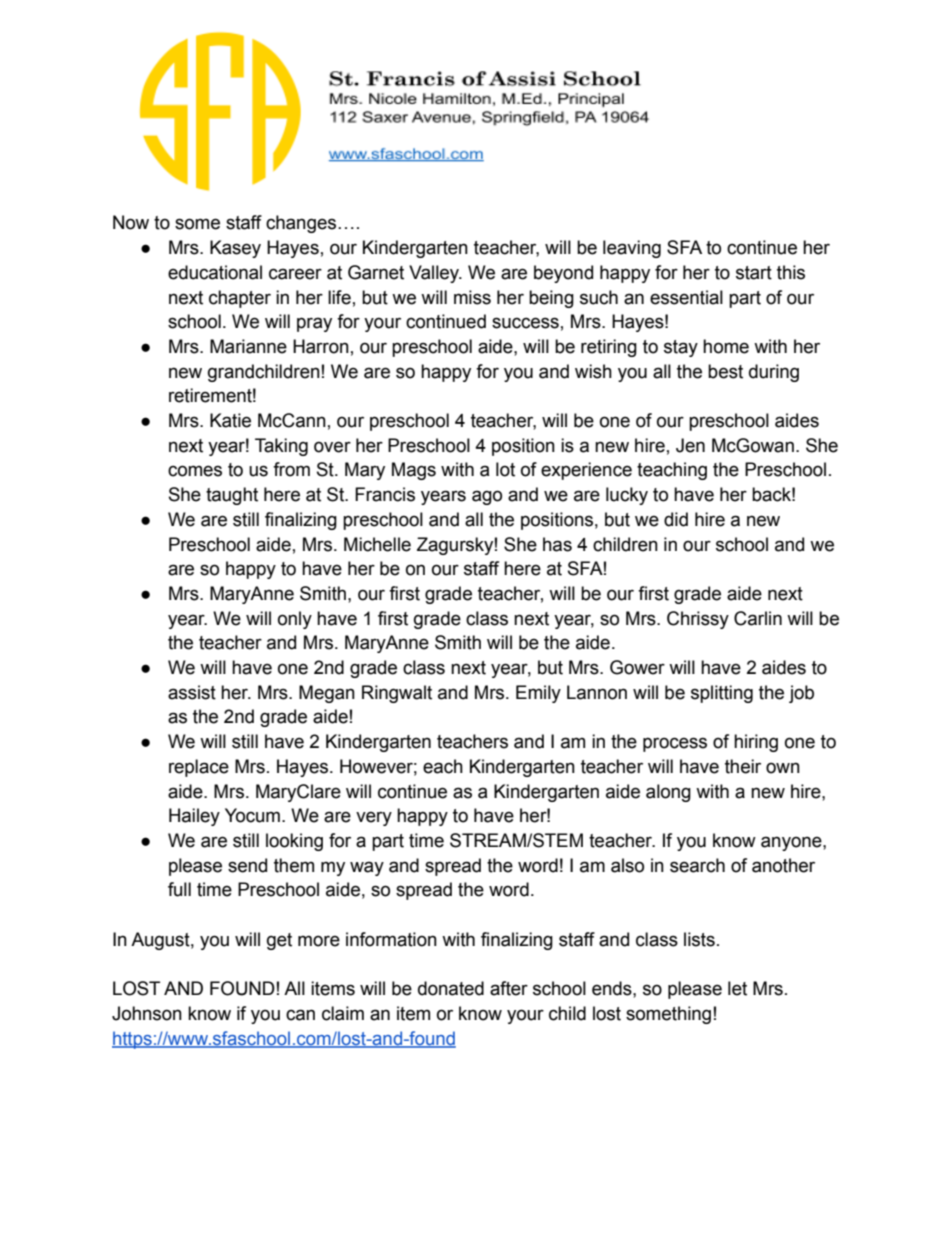 The image size is (952, 1233). Describe the element at coordinates (147, 1013) in the page. I see `Johnson` at that location.
